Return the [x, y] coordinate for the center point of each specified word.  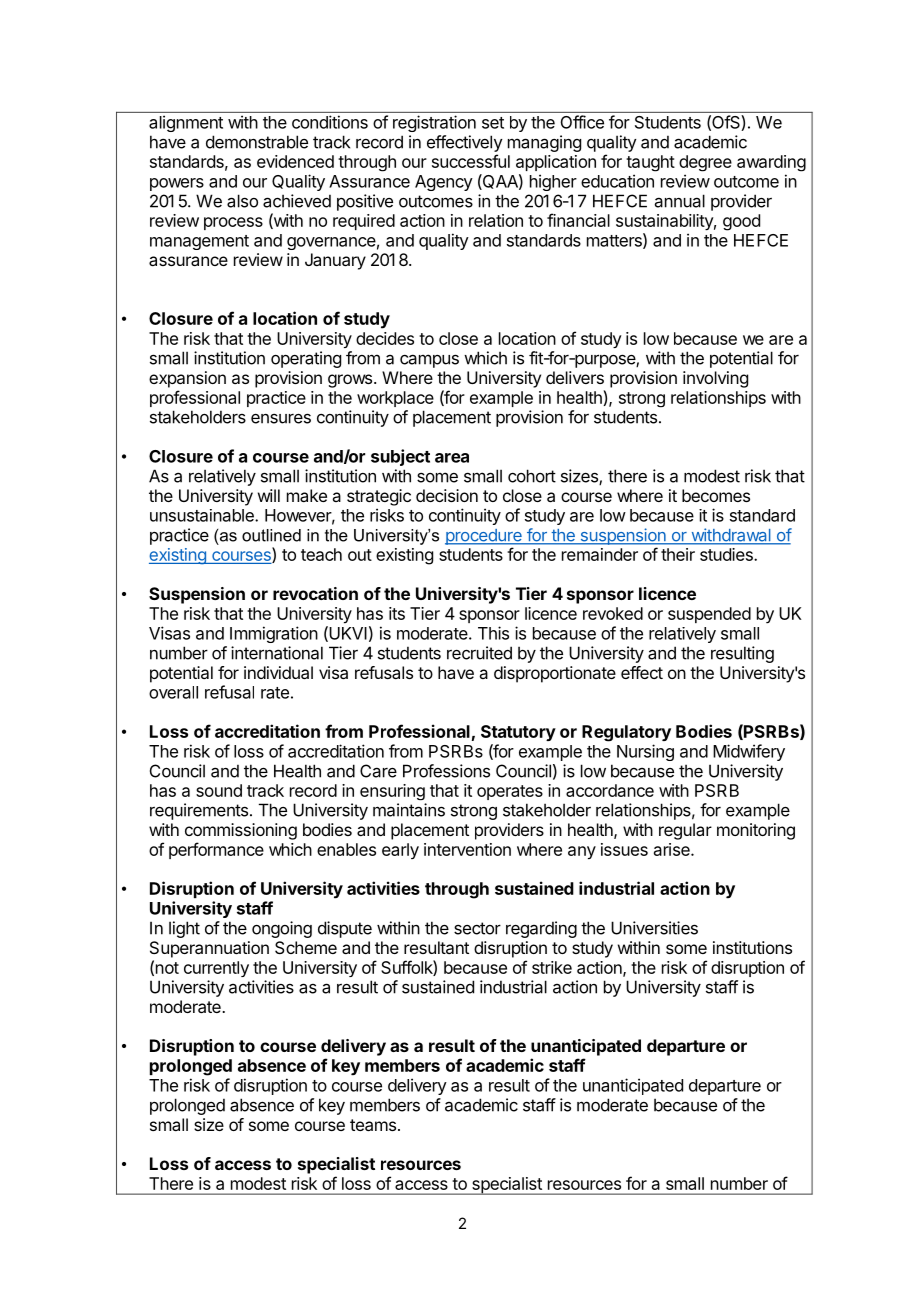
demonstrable [257, 142]
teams [373, 1125]
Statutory [518, 733]
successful [471, 161]
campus [429, 361]
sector [477, 928]
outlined [271, 535]
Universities [654, 928]
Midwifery [749, 752]
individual [278, 672]
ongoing [282, 929]
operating [306, 359]
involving [715, 379]
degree [705, 163]
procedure [484, 537]
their [678, 554]
